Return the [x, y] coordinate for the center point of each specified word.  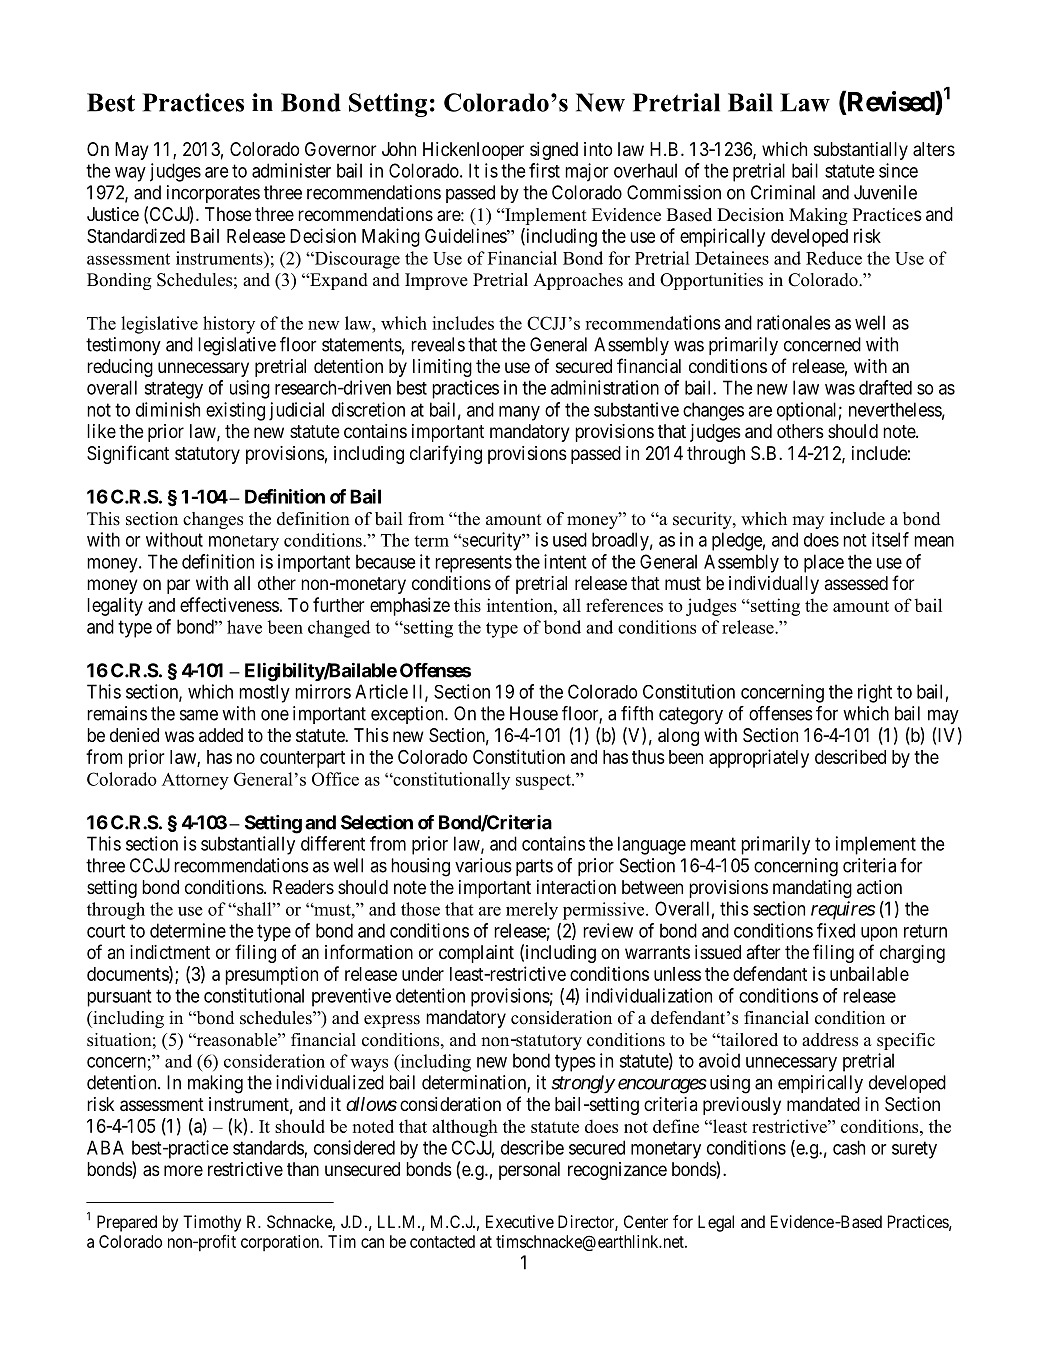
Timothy [212, 1223]
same [199, 715]
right [875, 693]
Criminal [783, 192]
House [534, 713]
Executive [520, 1221]
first [544, 170]
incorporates [213, 194]
